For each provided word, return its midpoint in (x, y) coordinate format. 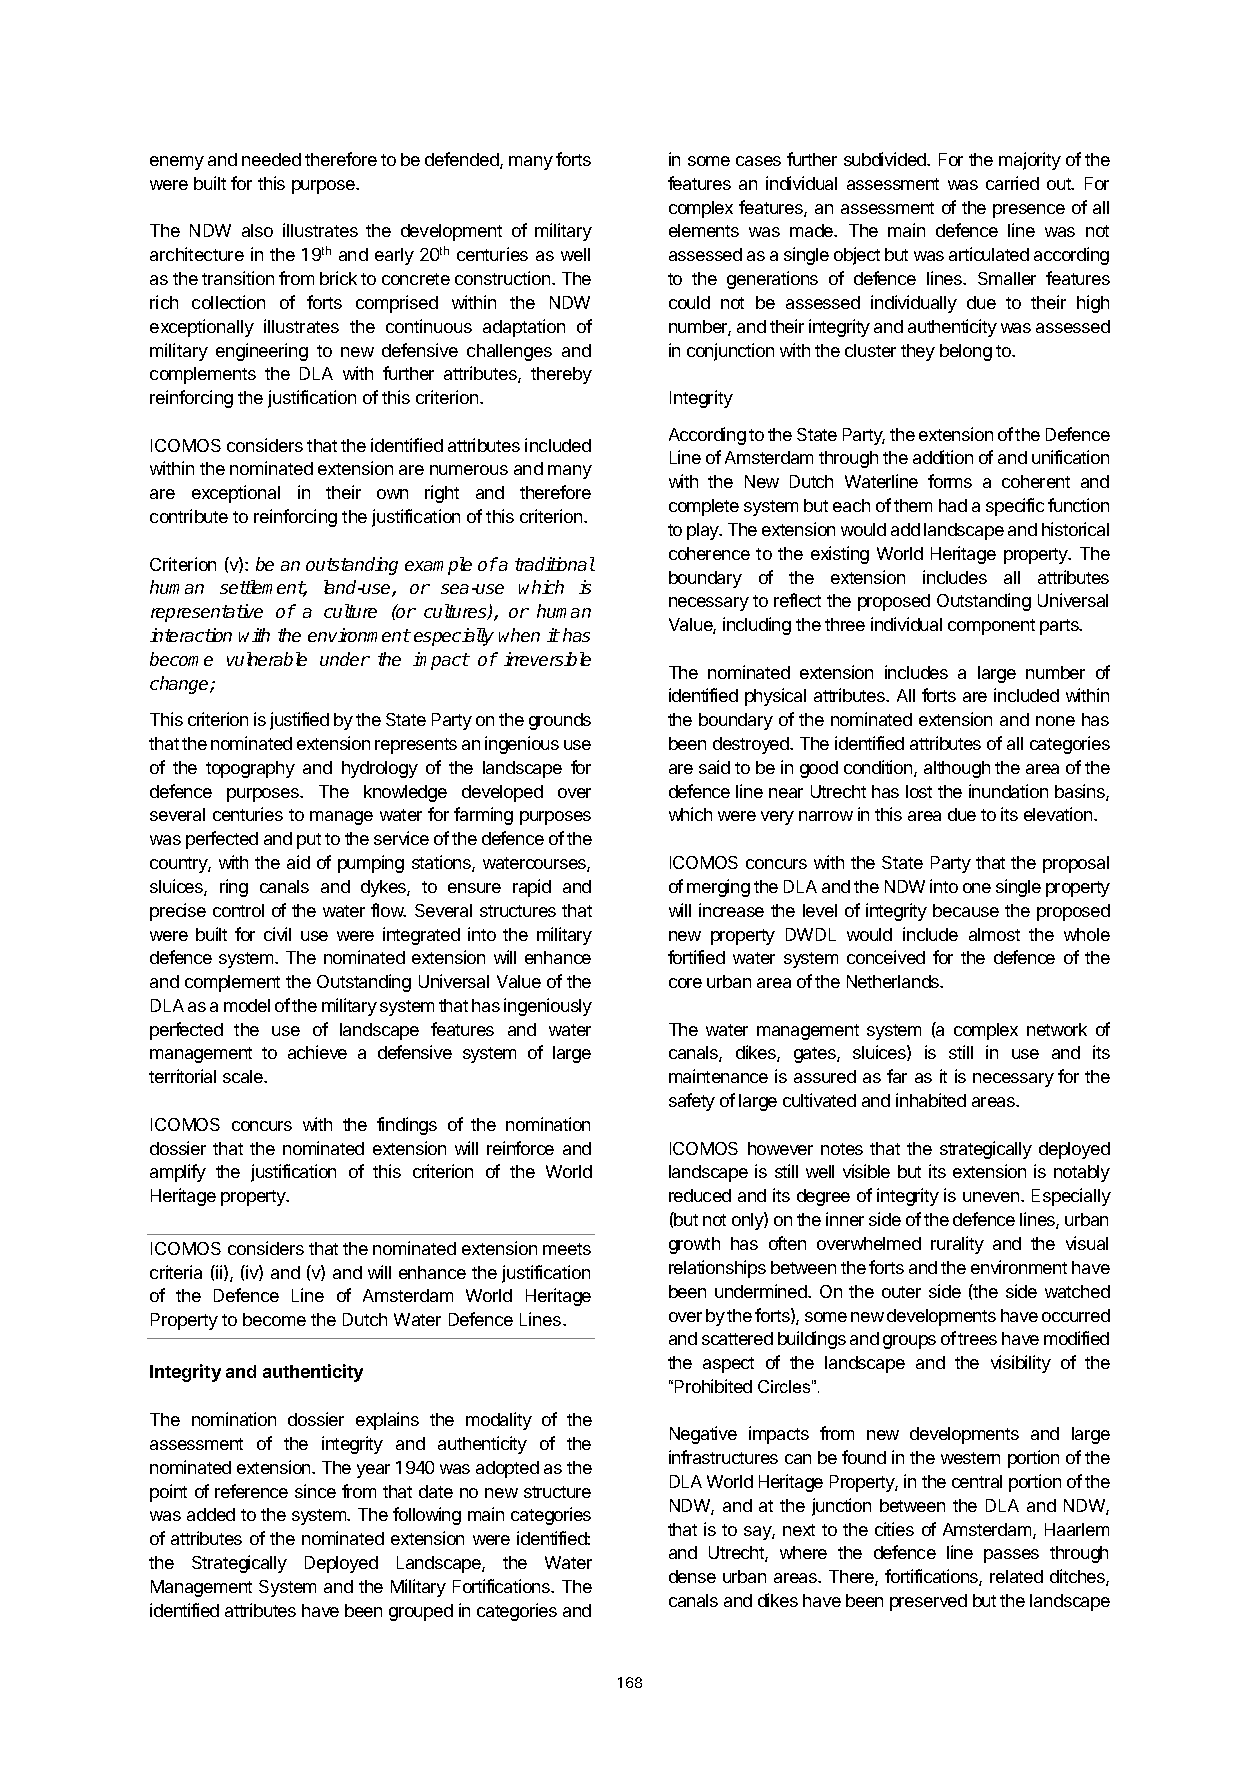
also (257, 230)
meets (567, 1249)
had (953, 505)
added (211, 1514)
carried (1012, 183)
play (704, 531)
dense (692, 1576)
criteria (176, 1272)
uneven (992, 1197)
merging (718, 888)
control (238, 910)
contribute (189, 516)
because (966, 910)
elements (704, 230)
